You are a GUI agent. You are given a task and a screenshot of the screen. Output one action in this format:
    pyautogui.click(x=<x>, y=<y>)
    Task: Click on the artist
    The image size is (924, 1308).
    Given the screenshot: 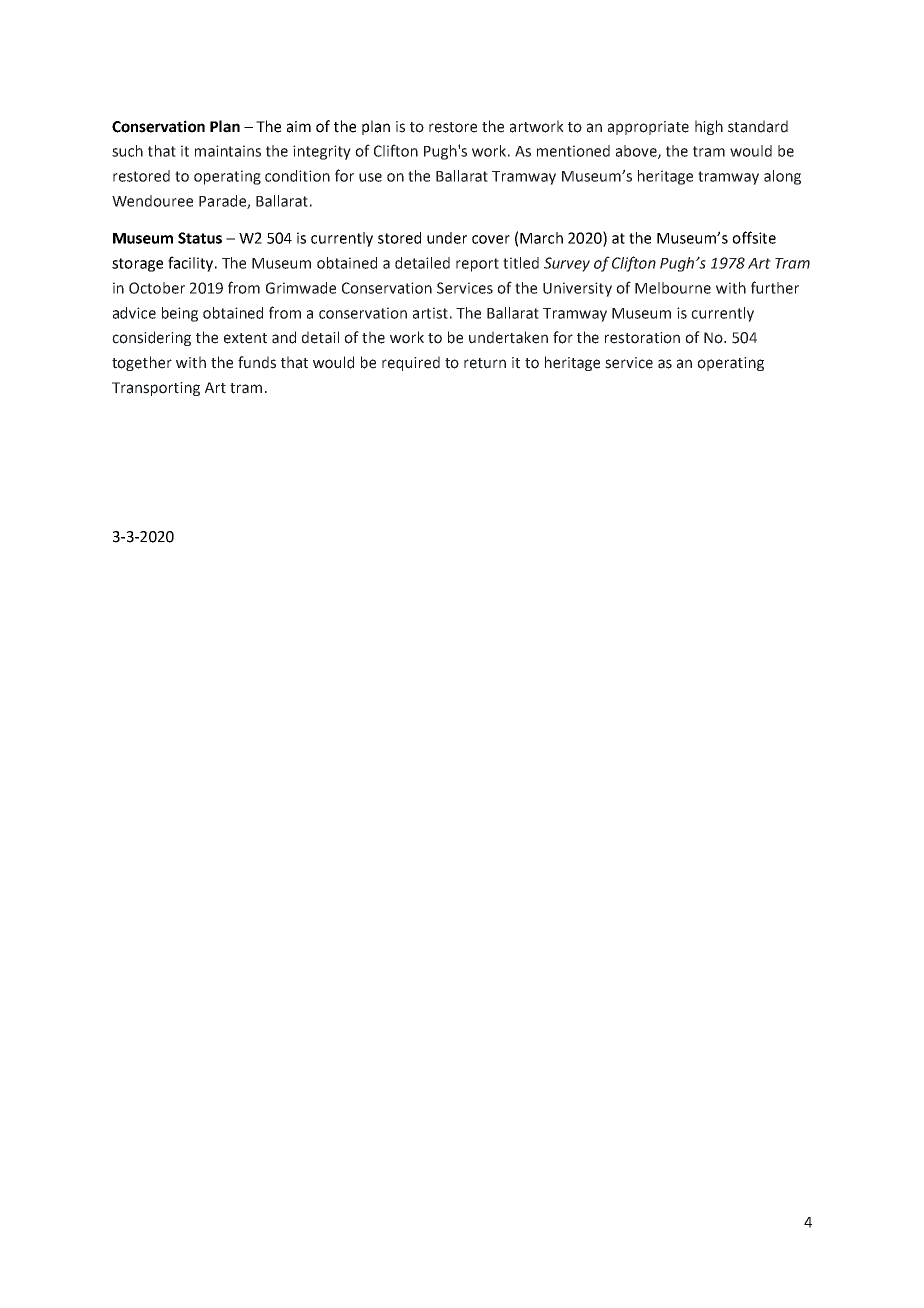 What is the action you would take?
    pyautogui.click(x=430, y=313)
